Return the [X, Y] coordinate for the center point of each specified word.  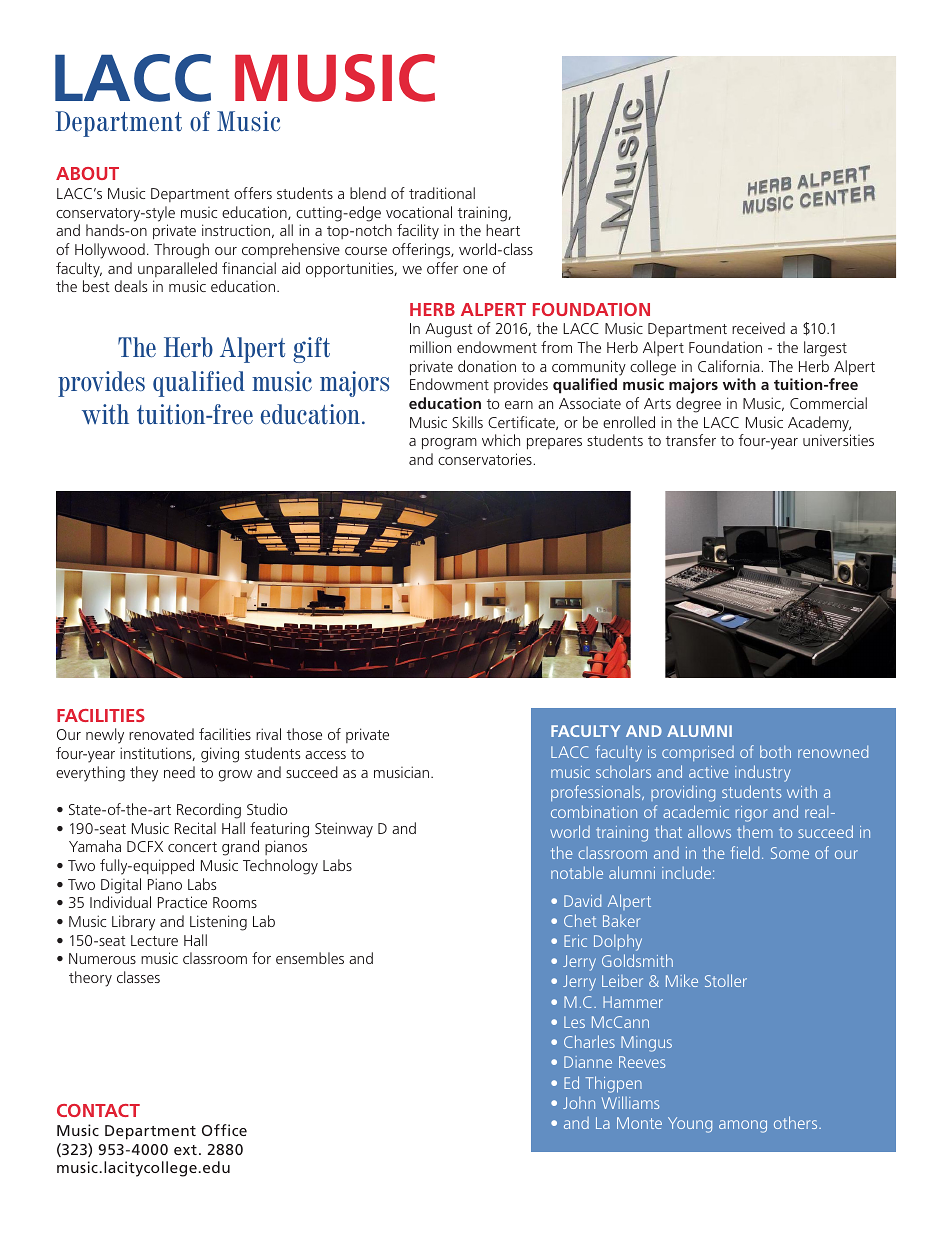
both [775, 751]
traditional [442, 193]
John [579, 1103]
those [304, 734]
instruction [236, 230]
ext [185, 1150]
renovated [161, 734]
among [743, 1126]
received [758, 328]
